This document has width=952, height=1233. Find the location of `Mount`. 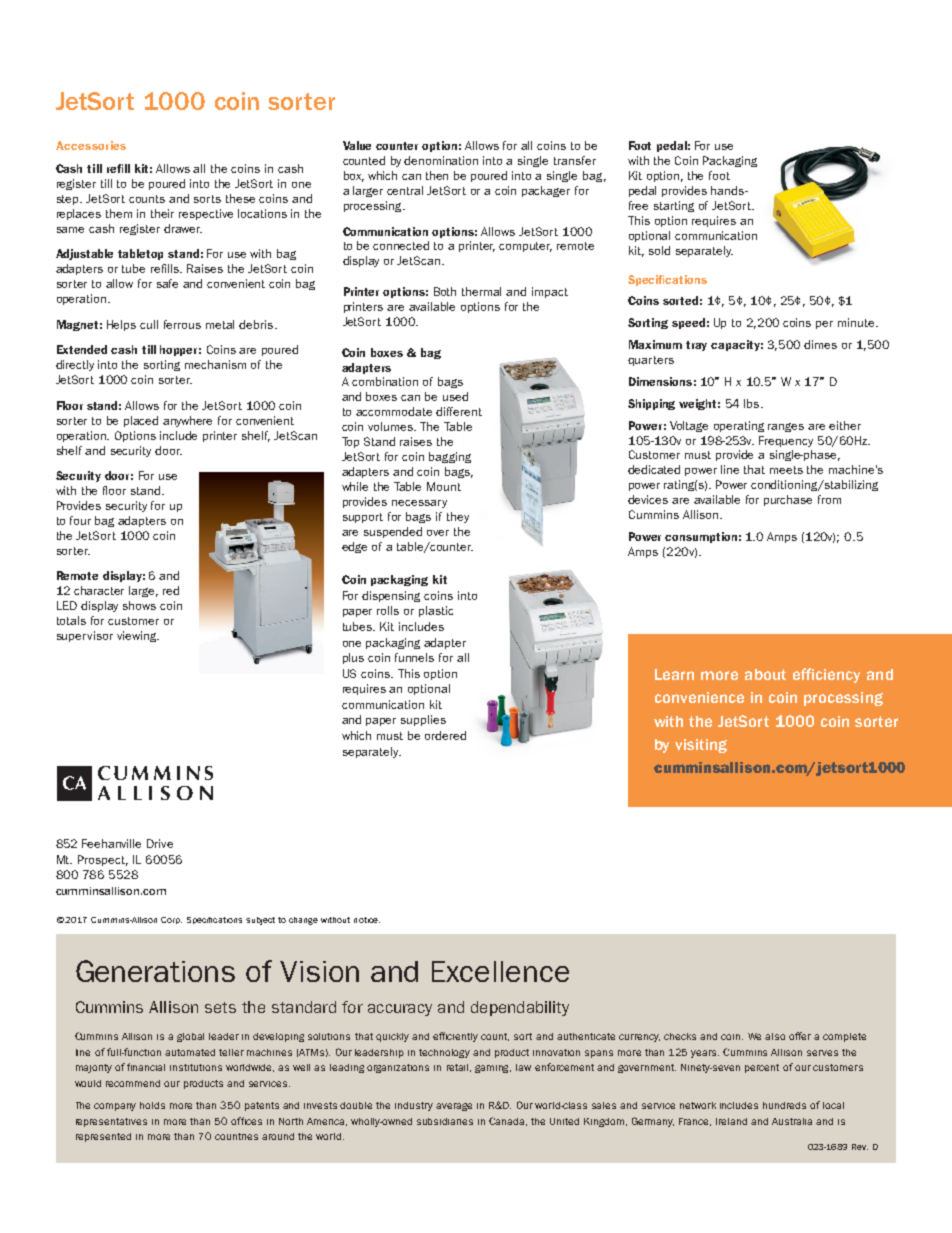

Mount is located at coordinates (444, 486).
